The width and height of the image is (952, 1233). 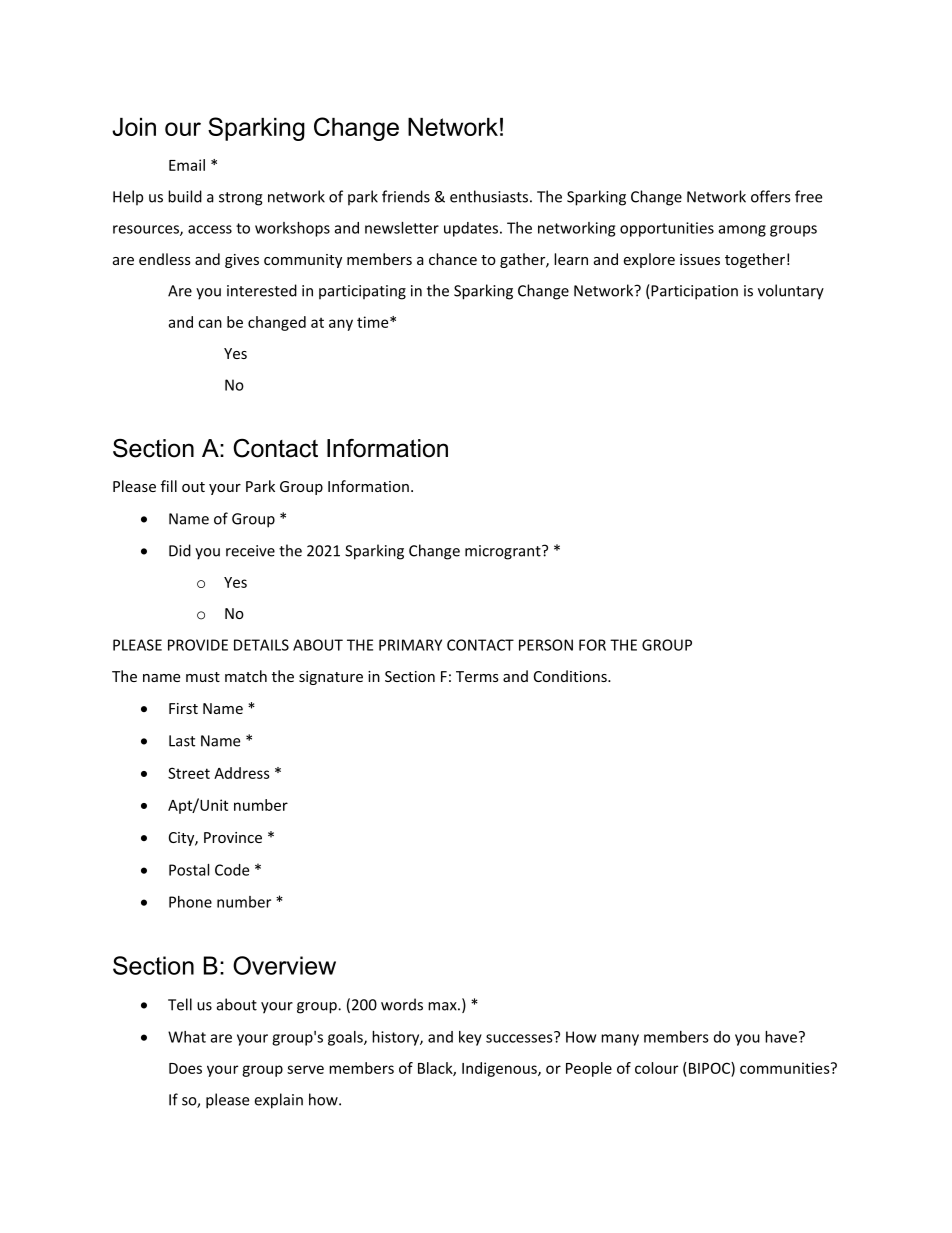 What do you see at coordinates (709, 1068) in the image?
I see `BIPOC` at bounding box center [709, 1068].
